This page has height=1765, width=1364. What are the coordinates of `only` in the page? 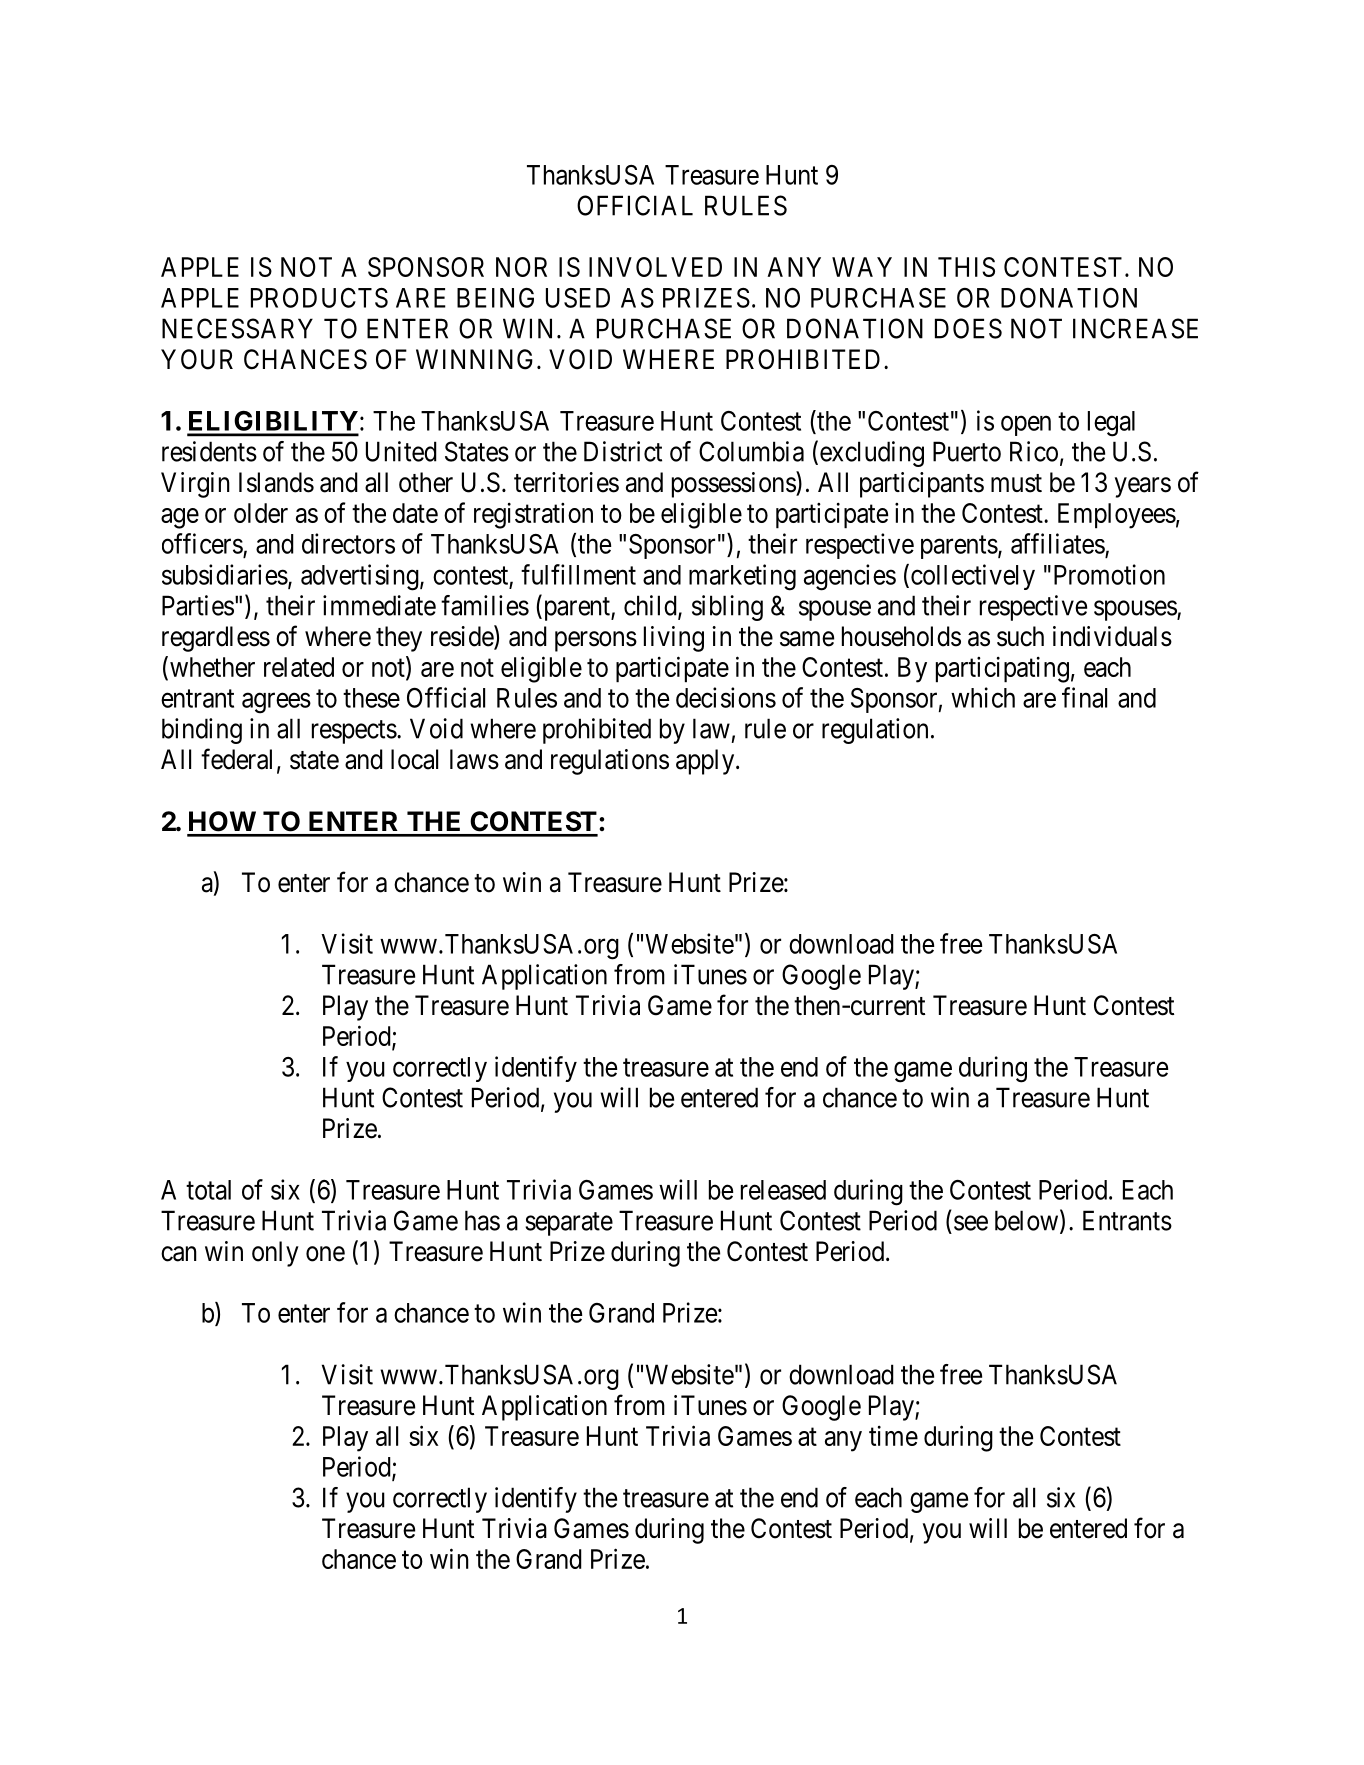 It's located at (275, 1254).
